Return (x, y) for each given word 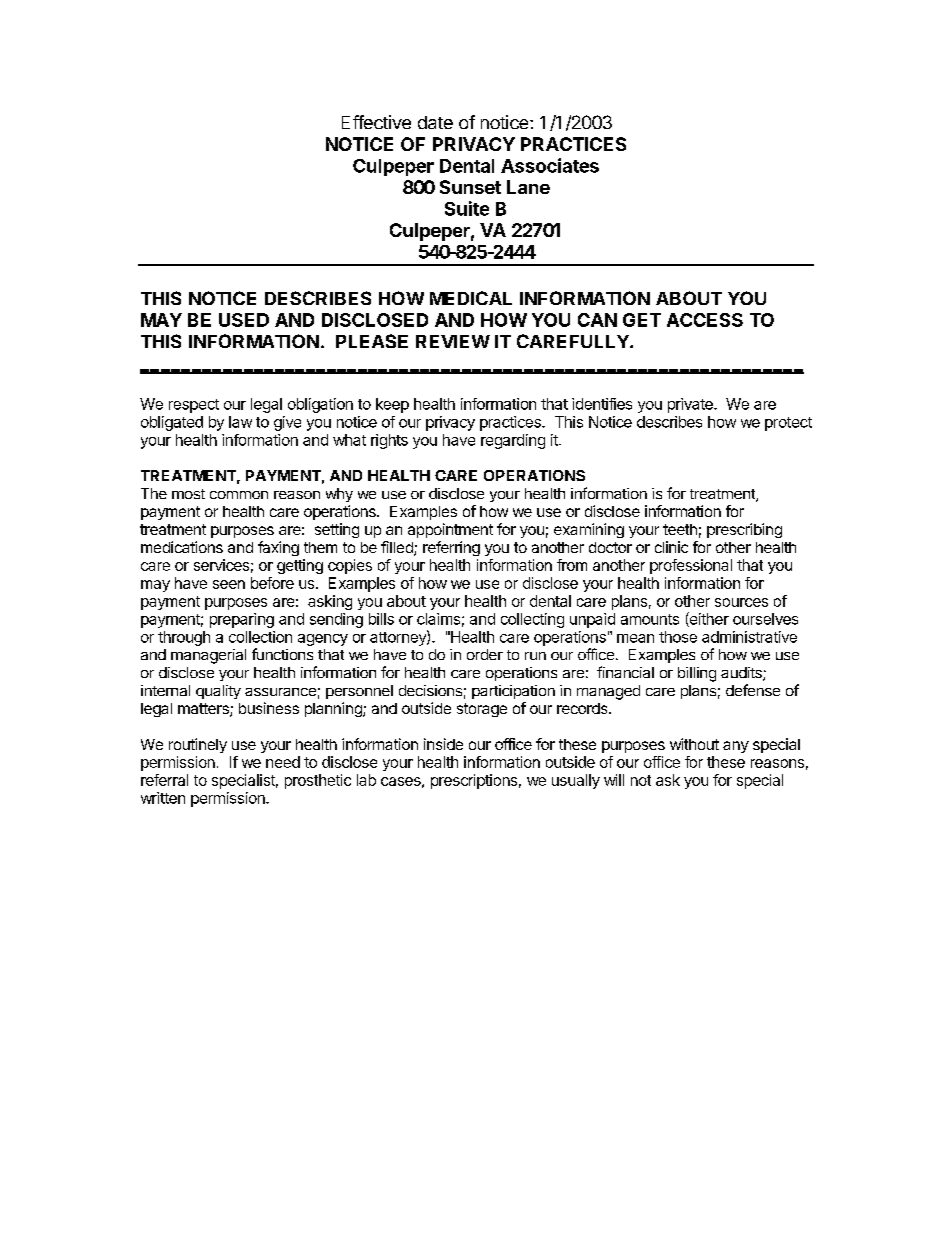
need (283, 762)
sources (741, 602)
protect (788, 424)
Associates (550, 165)
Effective (376, 122)
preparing (242, 620)
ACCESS (705, 320)
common (239, 495)
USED (244, 320)
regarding (513, 441)
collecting (532, 620)
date (435, 122)
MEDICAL (471, 298)
